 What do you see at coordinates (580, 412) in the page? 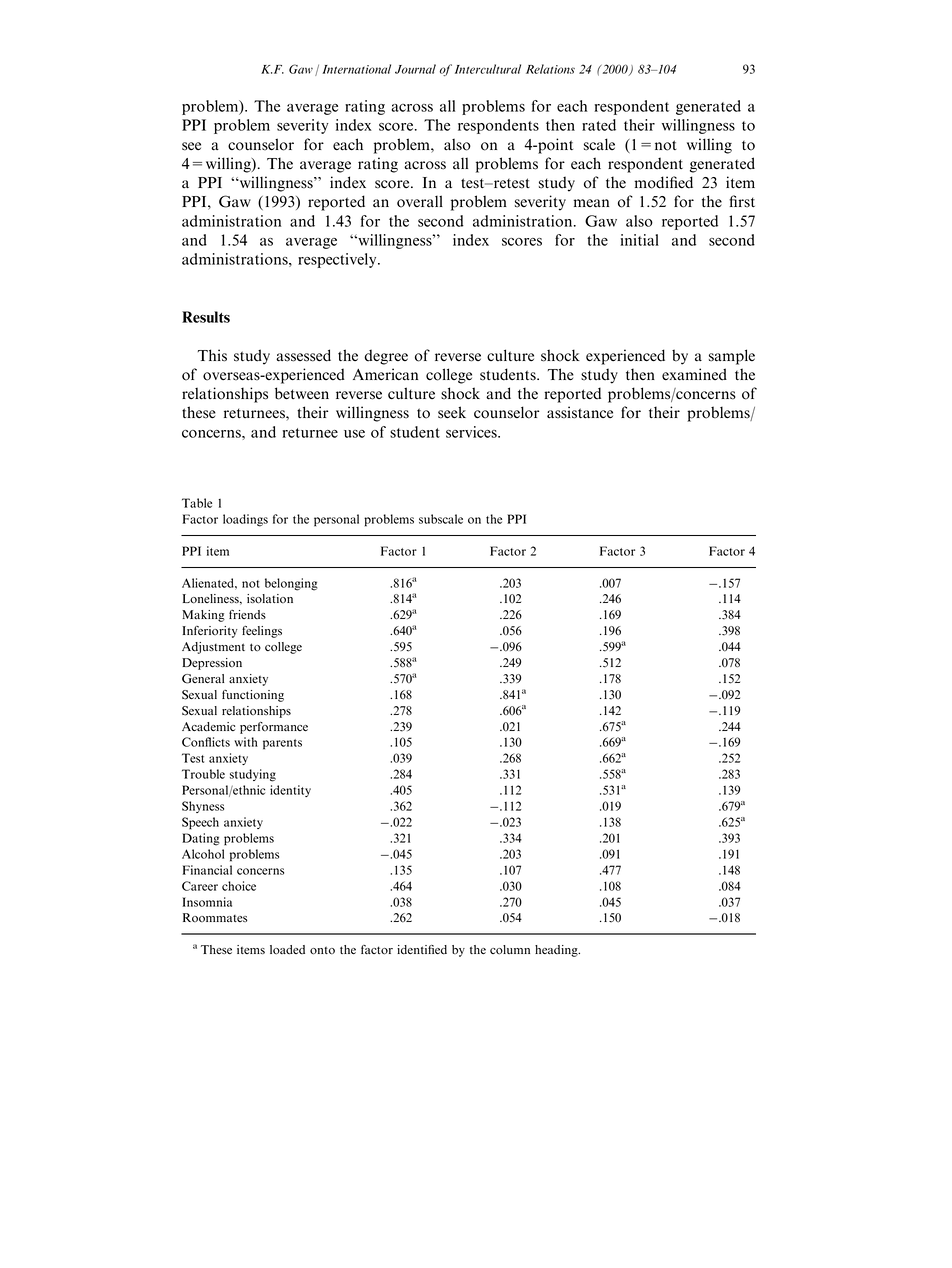
I see `assistance` at bounding box center [580, 412].
